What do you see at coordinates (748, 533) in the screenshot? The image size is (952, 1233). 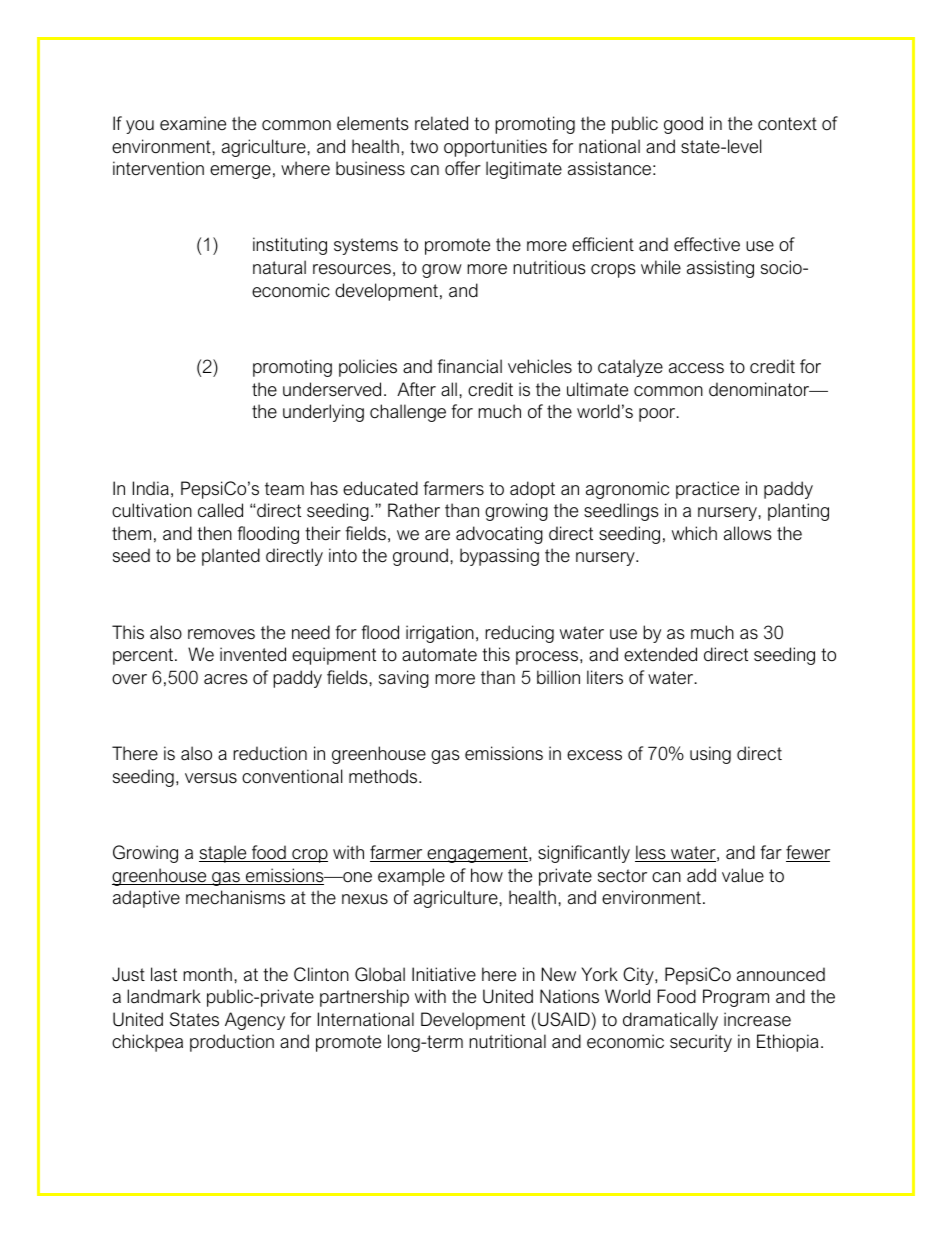 I see `allows` at bounding box center [748, 533].
